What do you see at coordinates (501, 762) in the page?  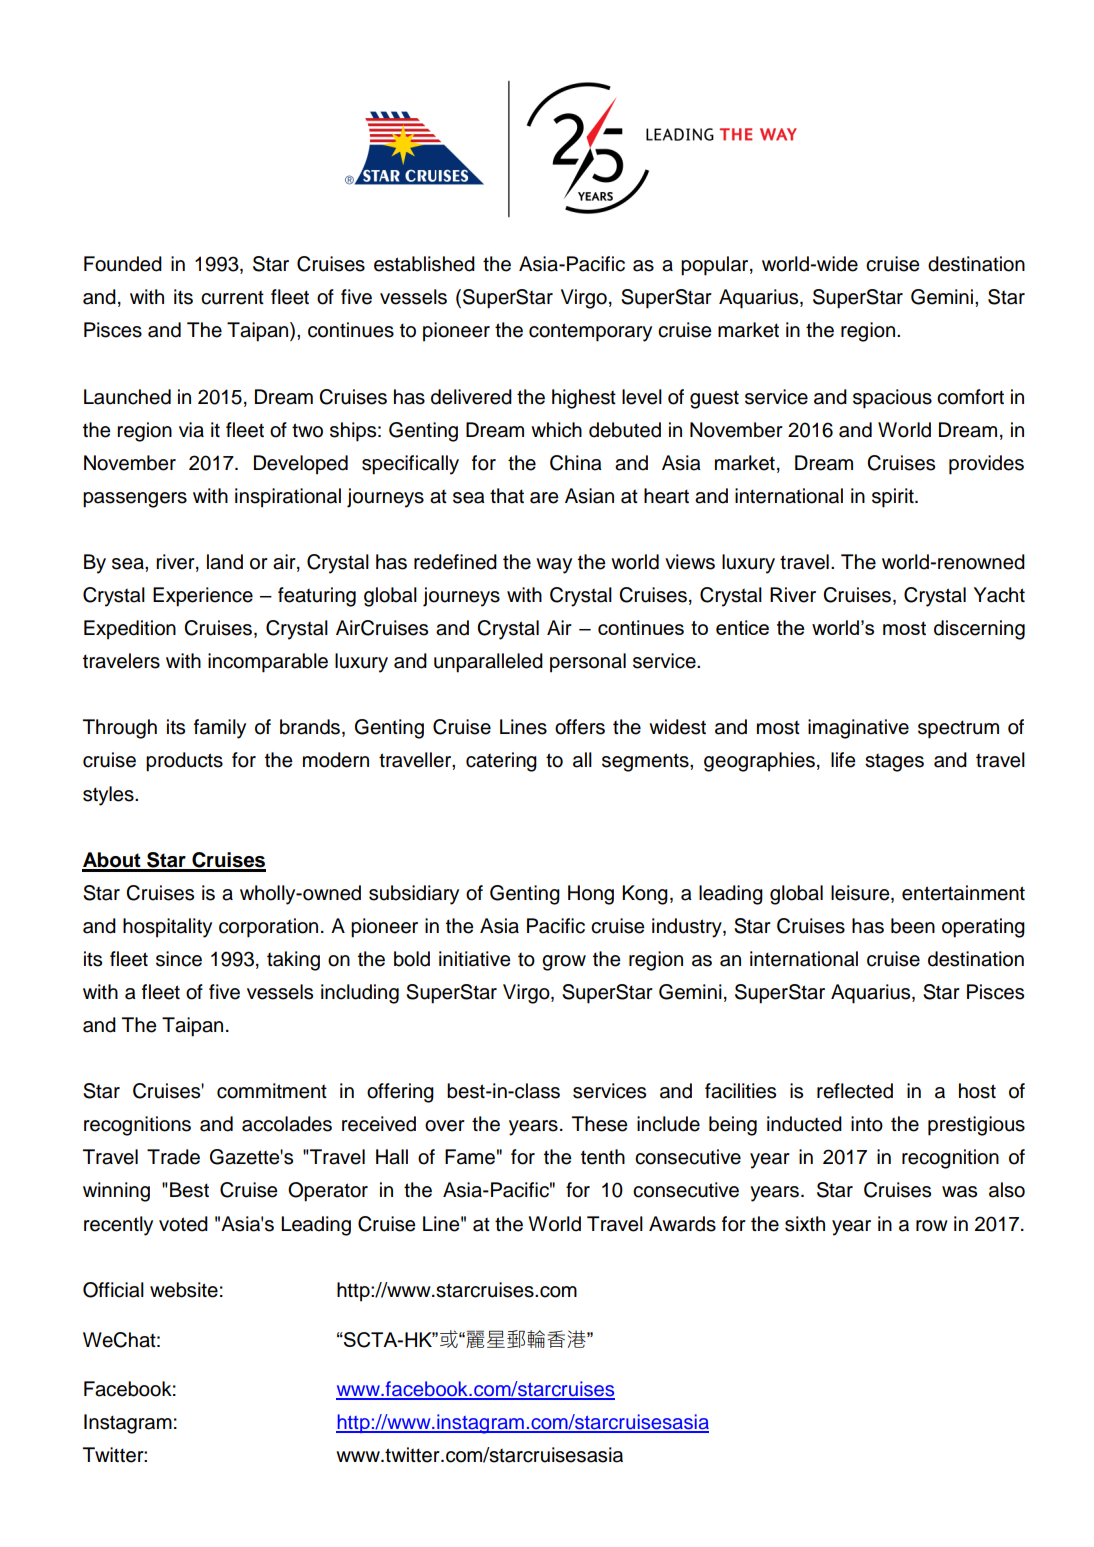 I see `catering` at bounding box center [501, 762].
